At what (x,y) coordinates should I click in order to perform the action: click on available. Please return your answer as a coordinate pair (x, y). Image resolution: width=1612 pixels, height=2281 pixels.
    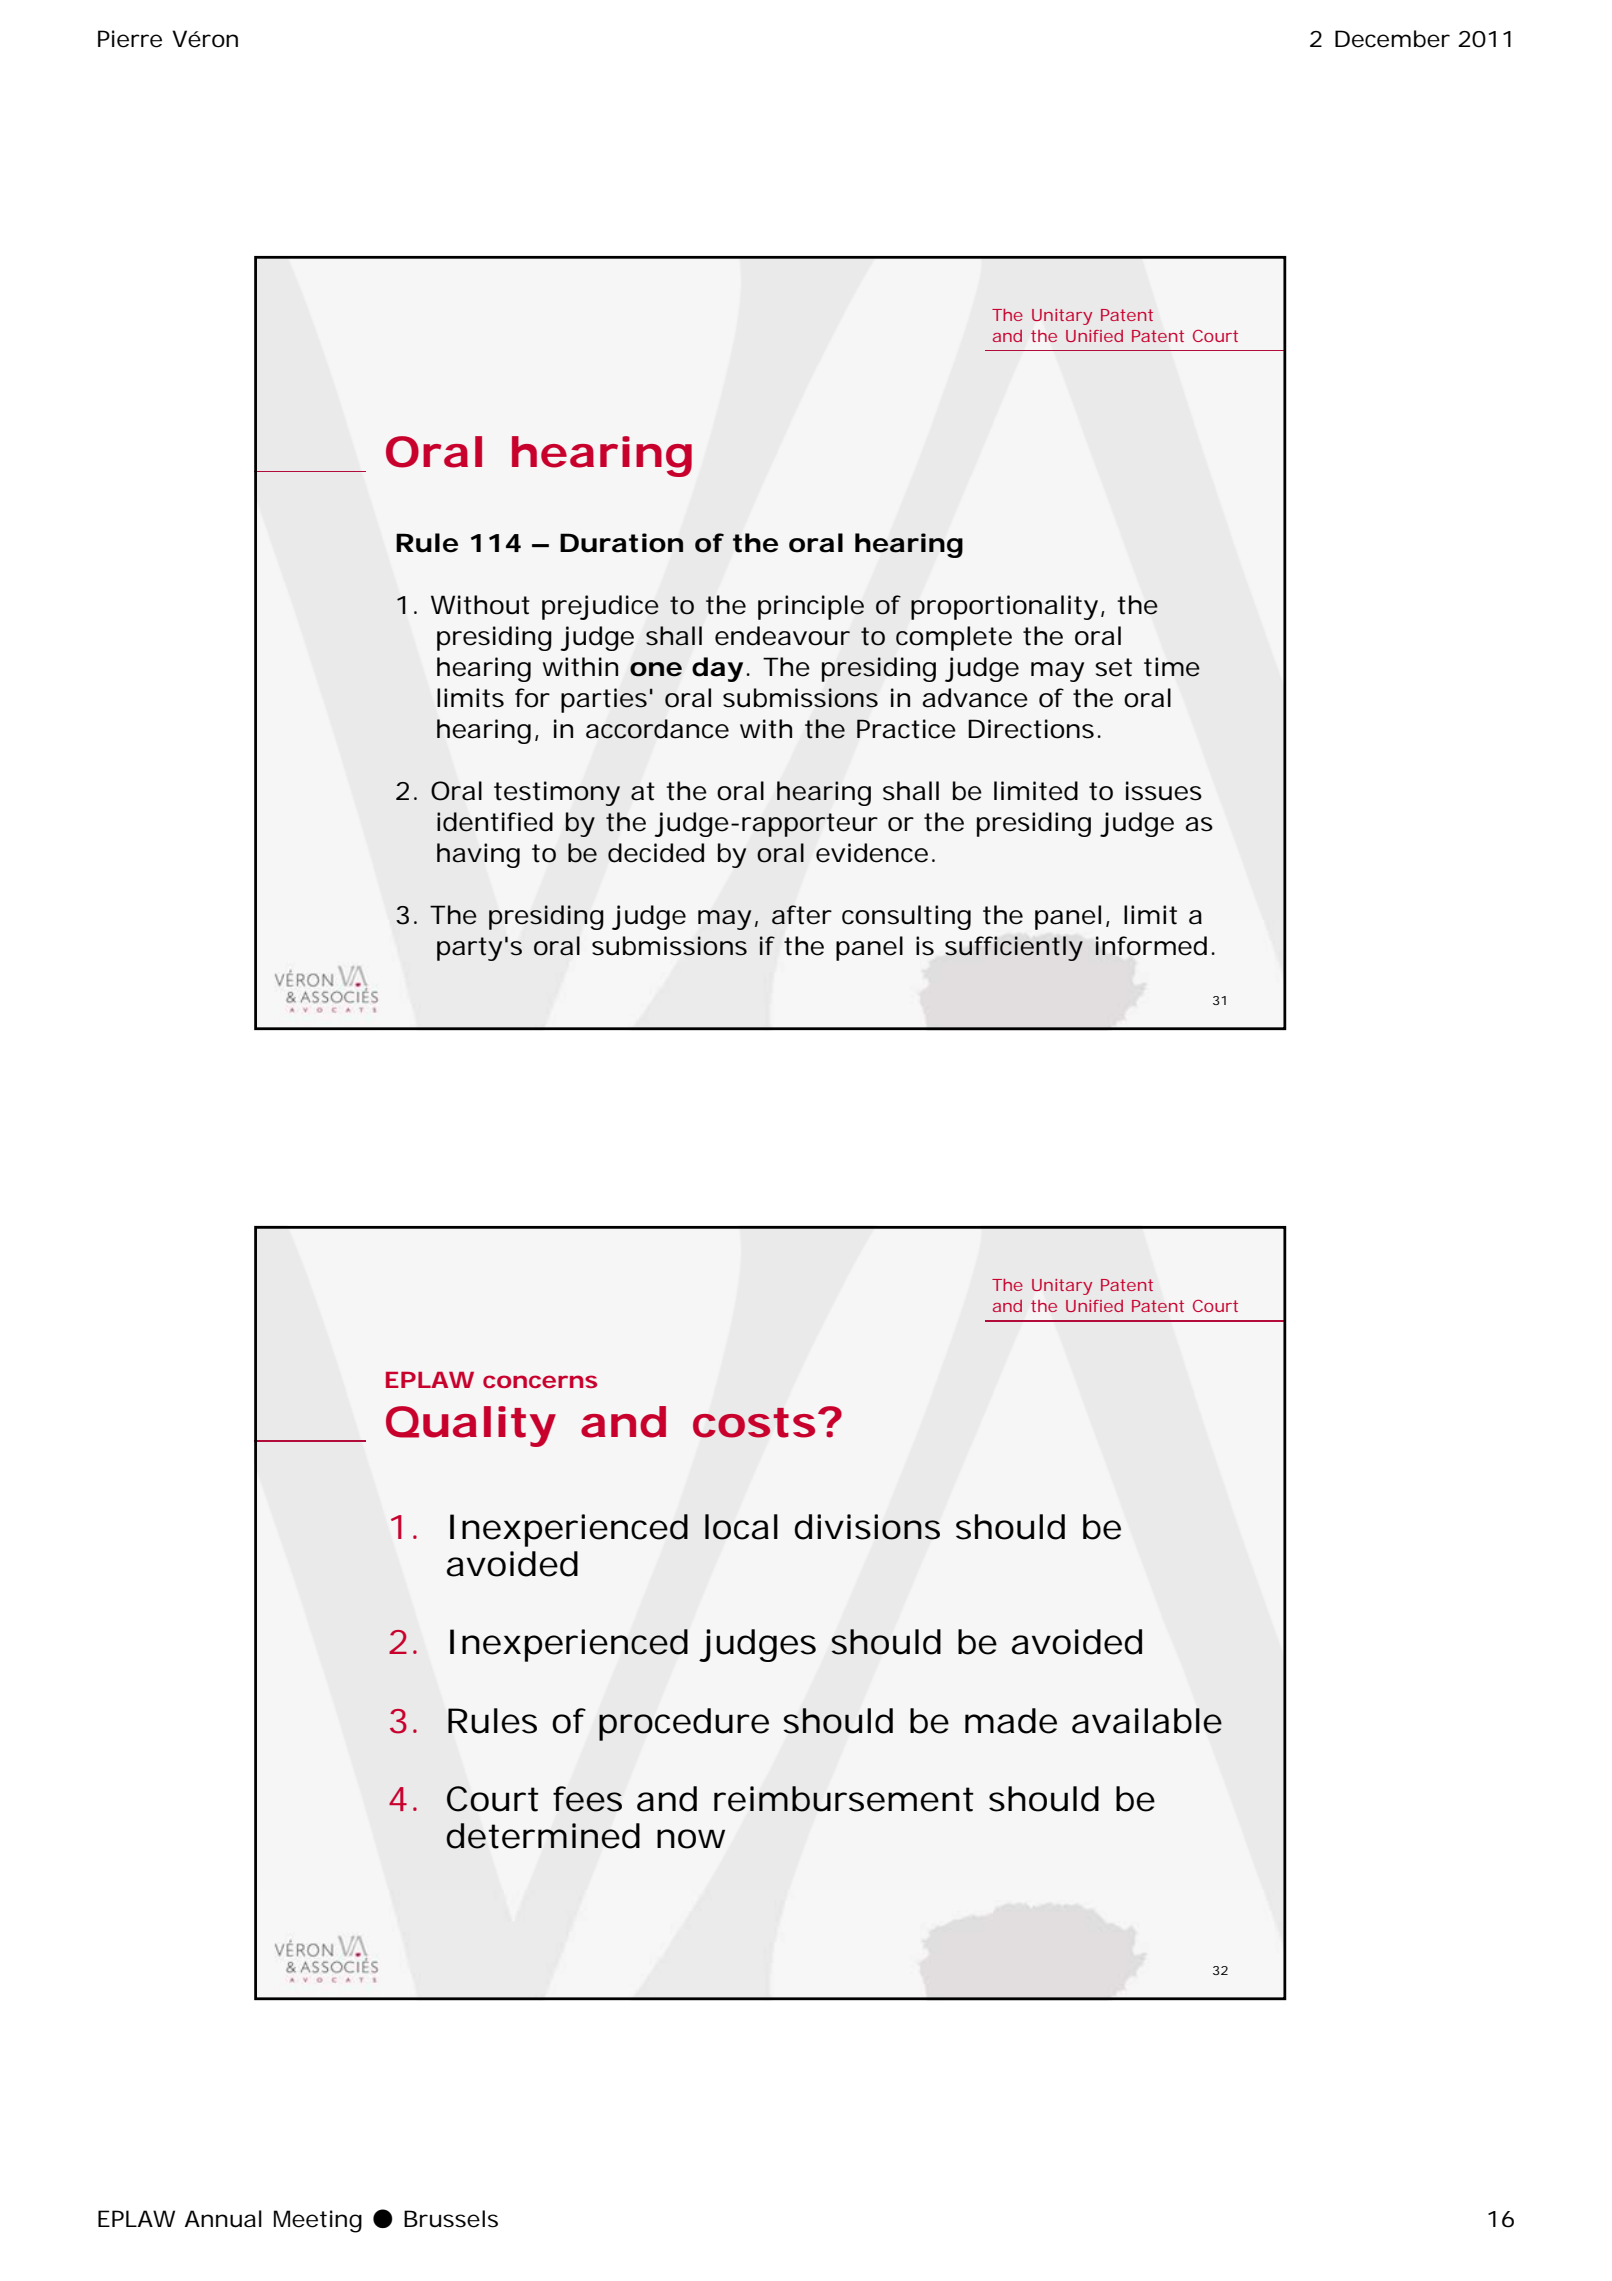
    Looking at the image, I should click on (1147, 1721).
